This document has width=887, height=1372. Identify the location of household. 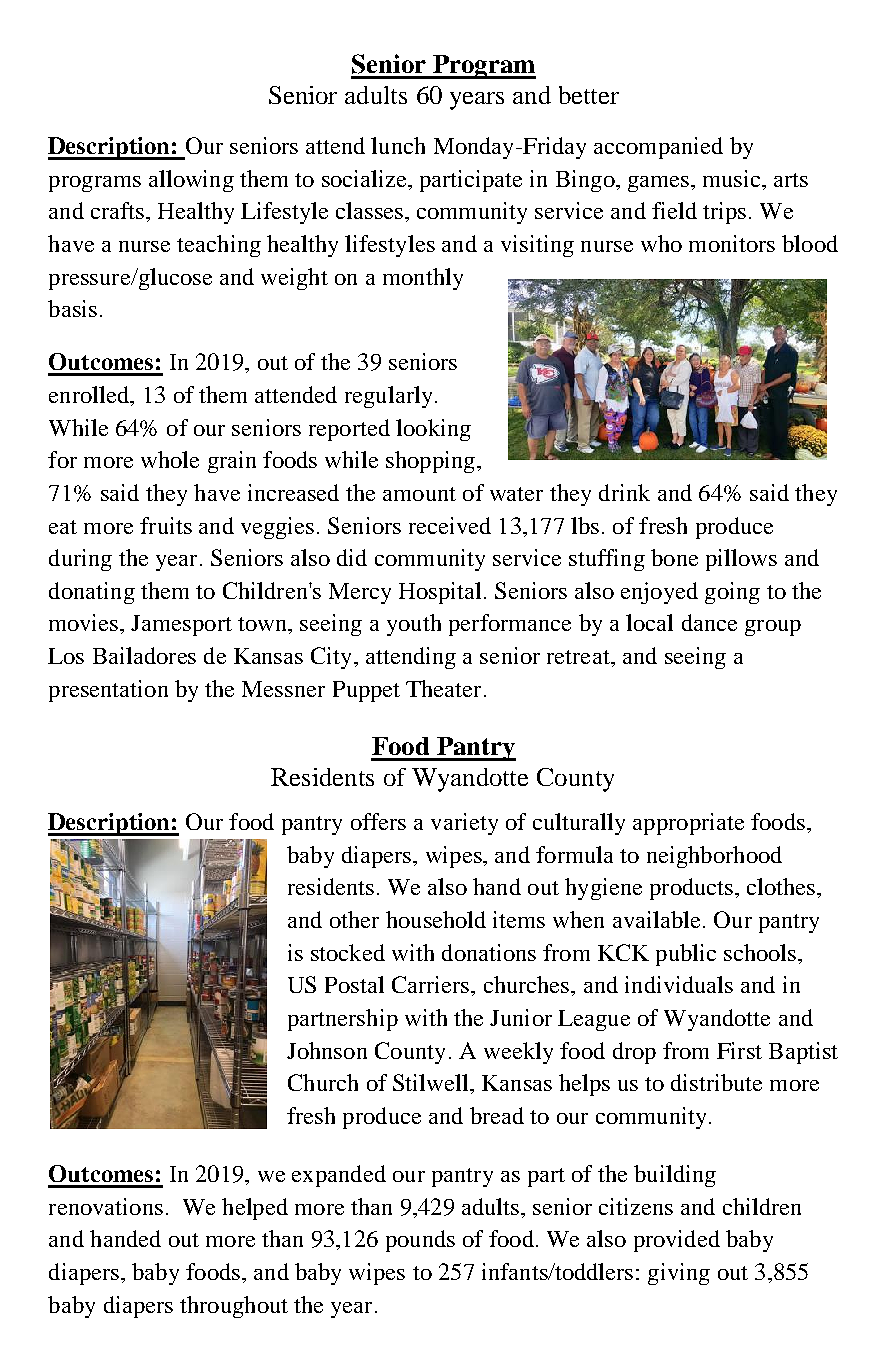
(436, 919).
